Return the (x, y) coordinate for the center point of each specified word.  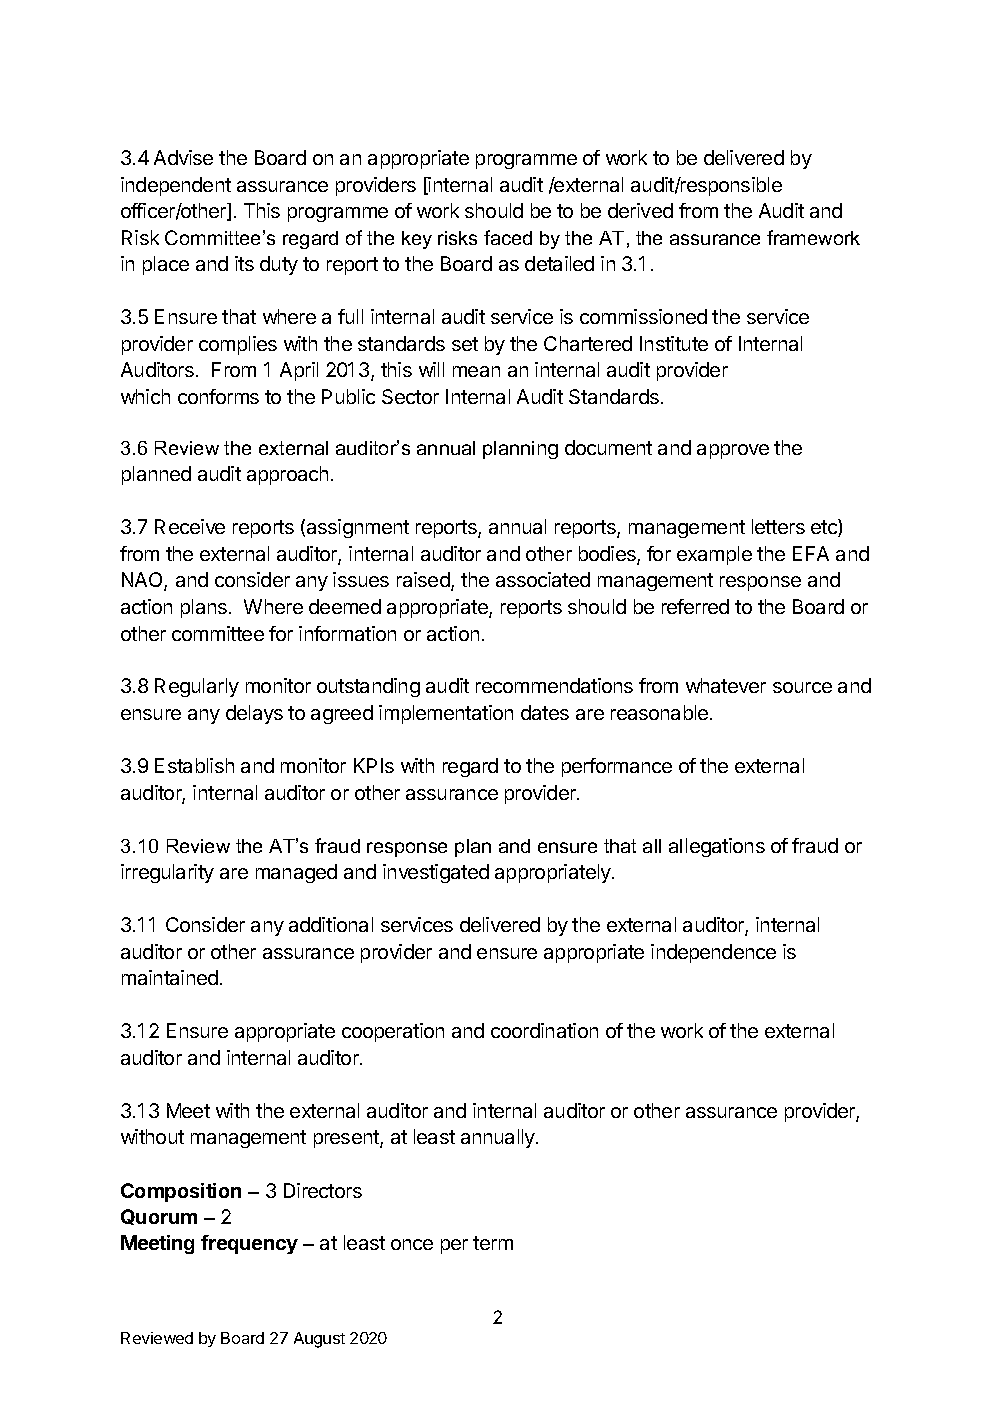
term (493, 1243)
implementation (446, 714)
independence (713, 953)
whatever (726, 685)
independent (176, 186)
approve (733, 451)
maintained (170, 977)
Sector (410, 396)
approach (287, 475)
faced (508, 237)
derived (640, 210)
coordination (544, 1030)
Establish (194, 765)
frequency (249, 1244)
